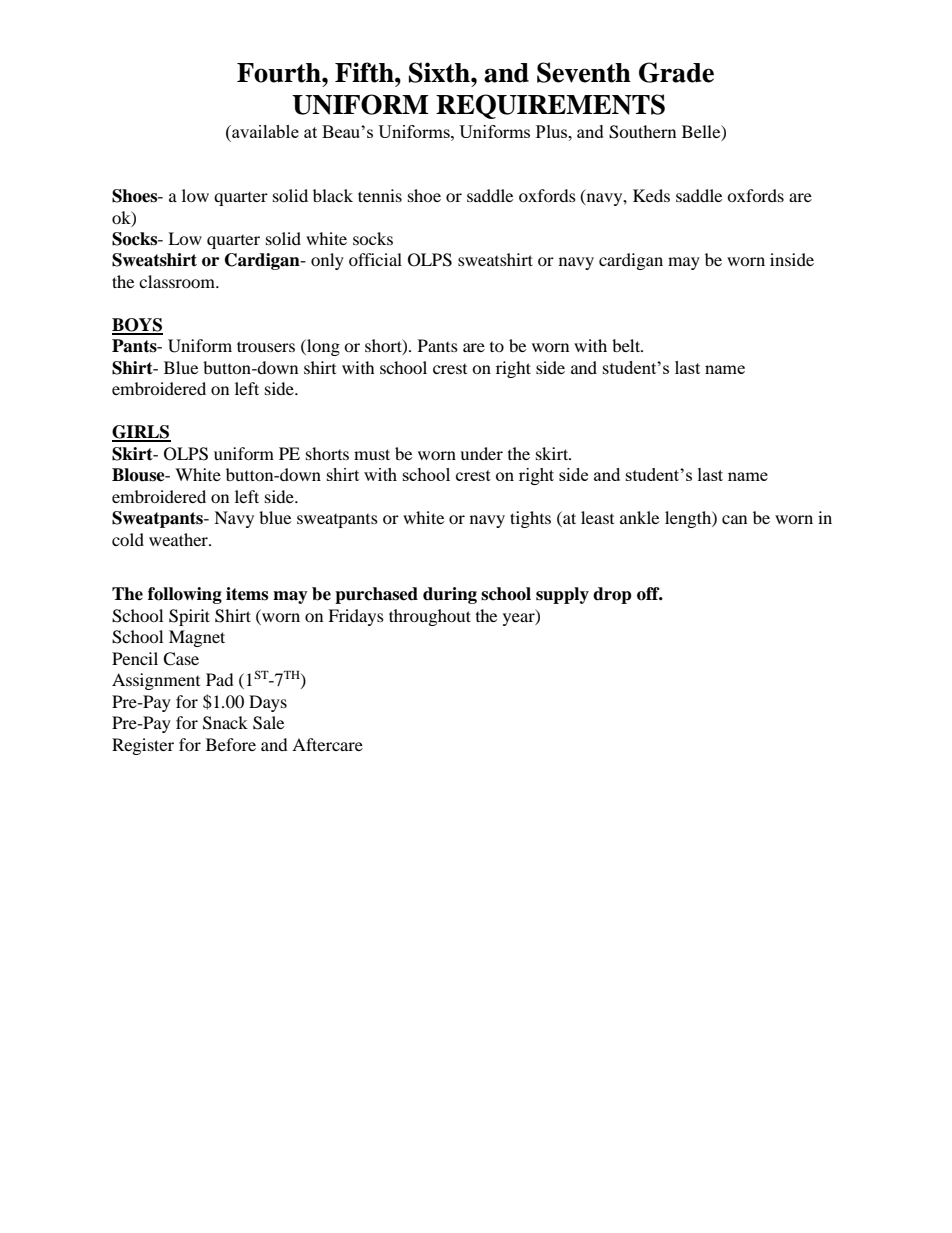 The height and width of the page is (1233, 952). I want to click on Sixth, so click(440, 72).
